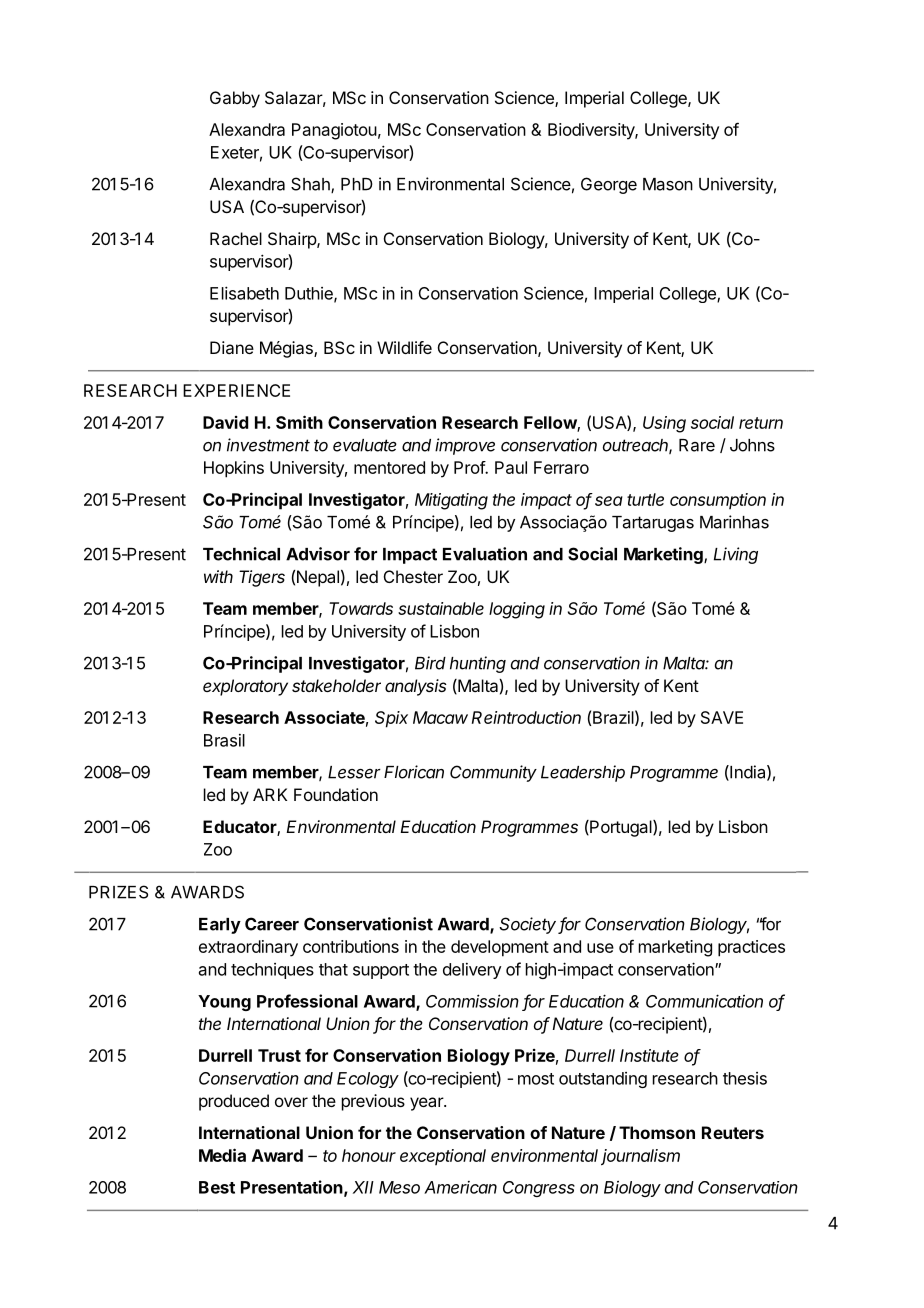  Describe the element at coordinates (668, 184) in the screenshot. I see `Mason` at that location.
